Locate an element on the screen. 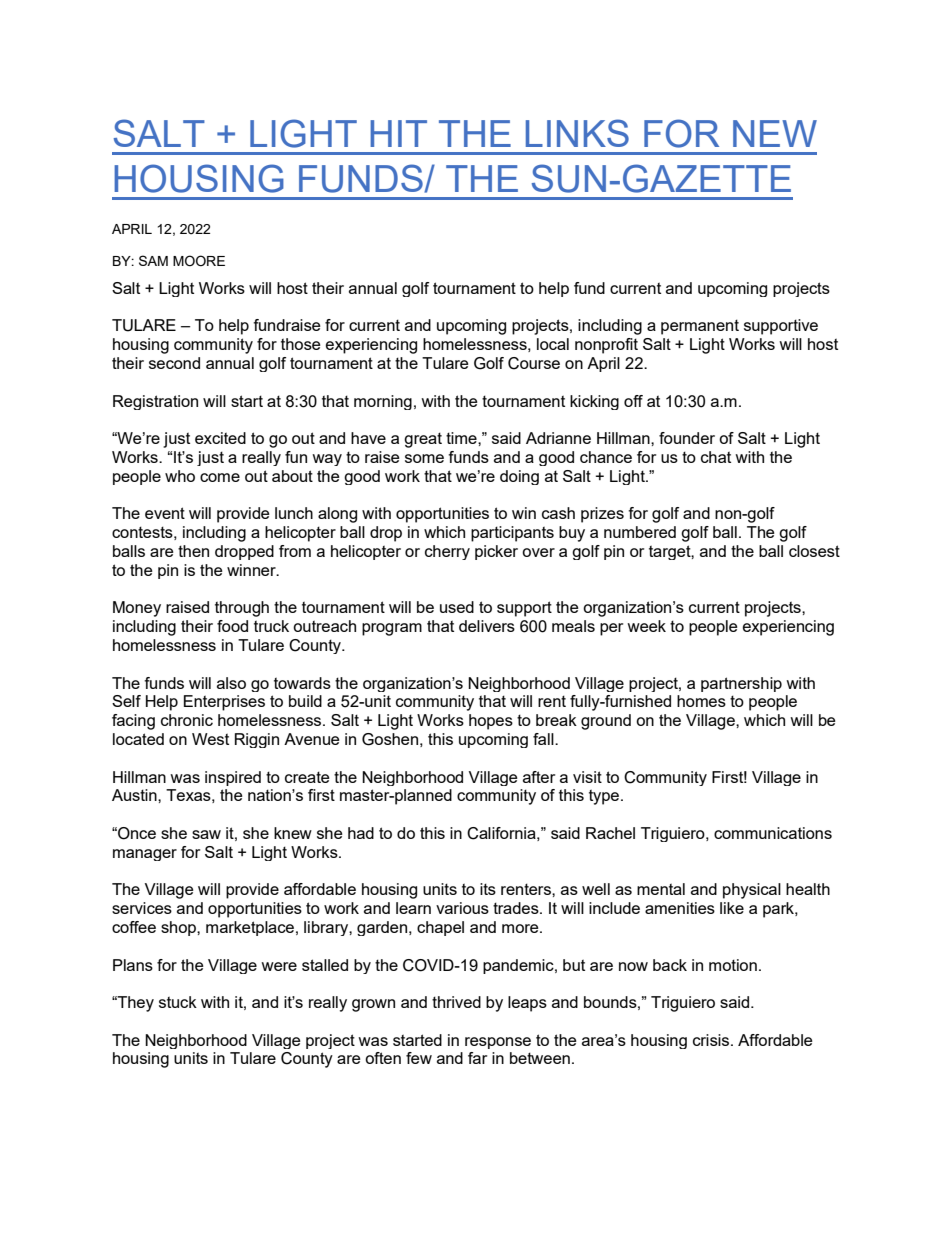 Image resolution: width=952 pixels, height=1233 pixels. Course is located at coordinates (534, 363).
